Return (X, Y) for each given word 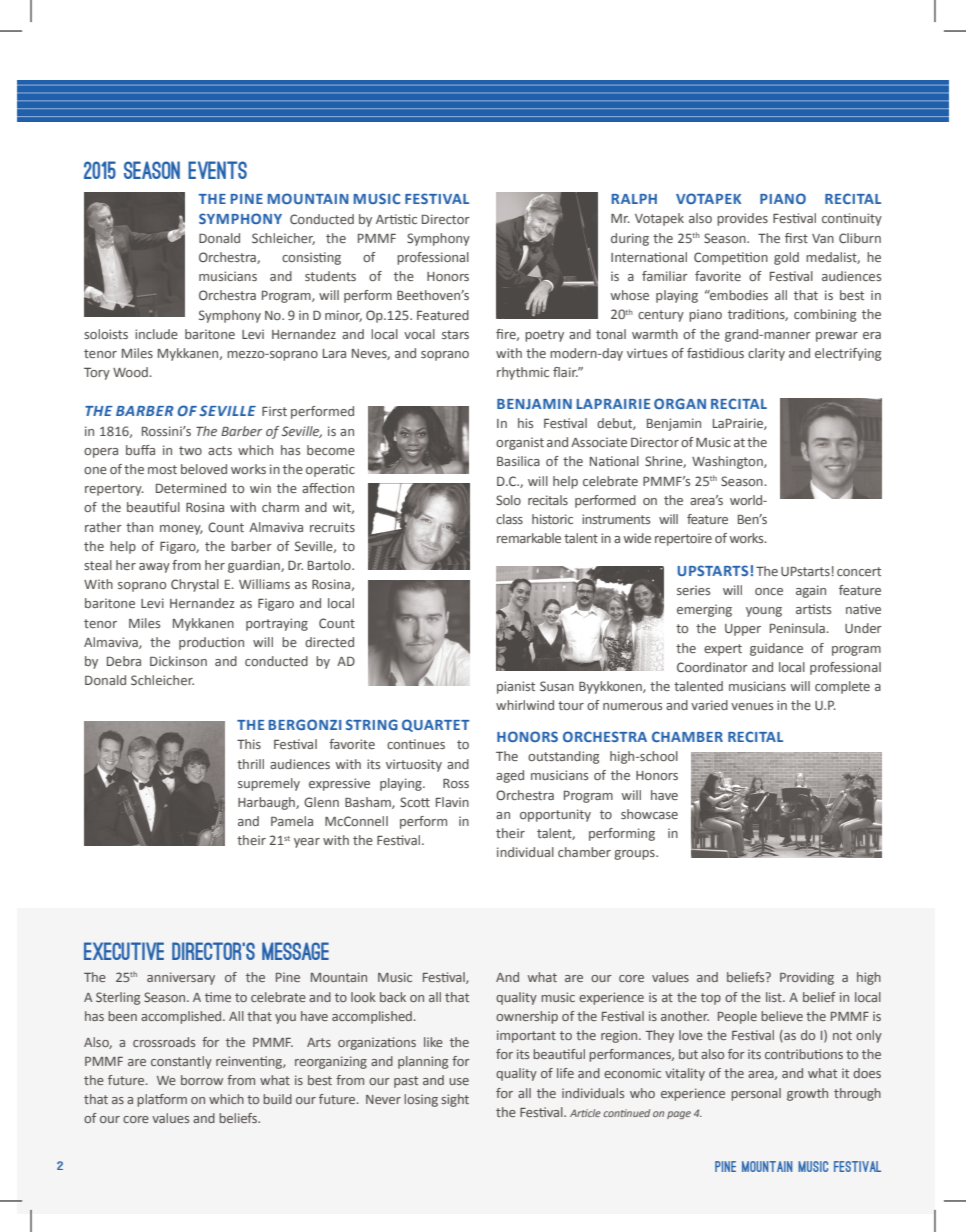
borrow (202, 1080)
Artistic (396, 219)
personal (756, 1094)
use (459, 1081)
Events (217, 170)
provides (742, 219)
